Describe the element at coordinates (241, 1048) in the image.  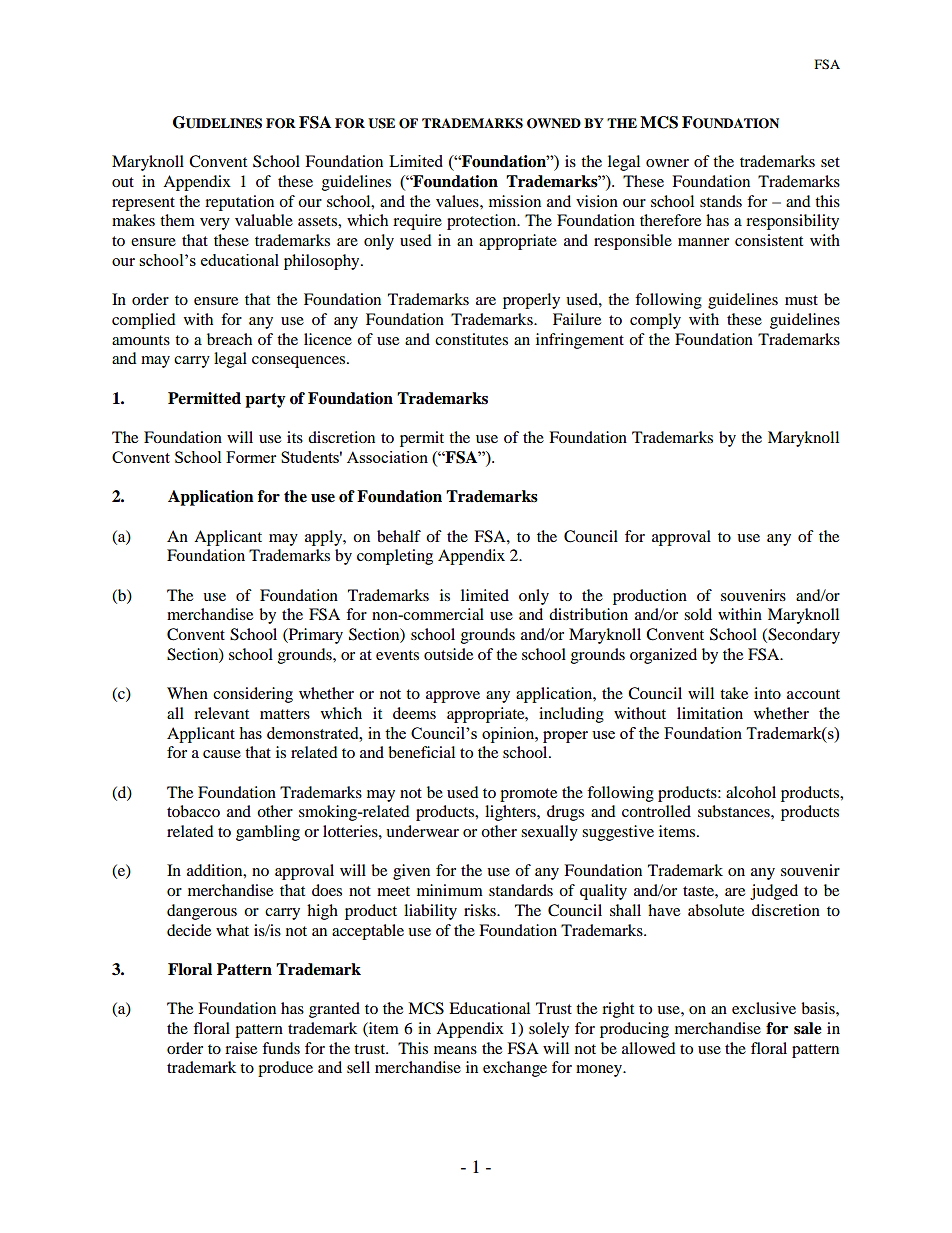
I see `raise` at that location.
